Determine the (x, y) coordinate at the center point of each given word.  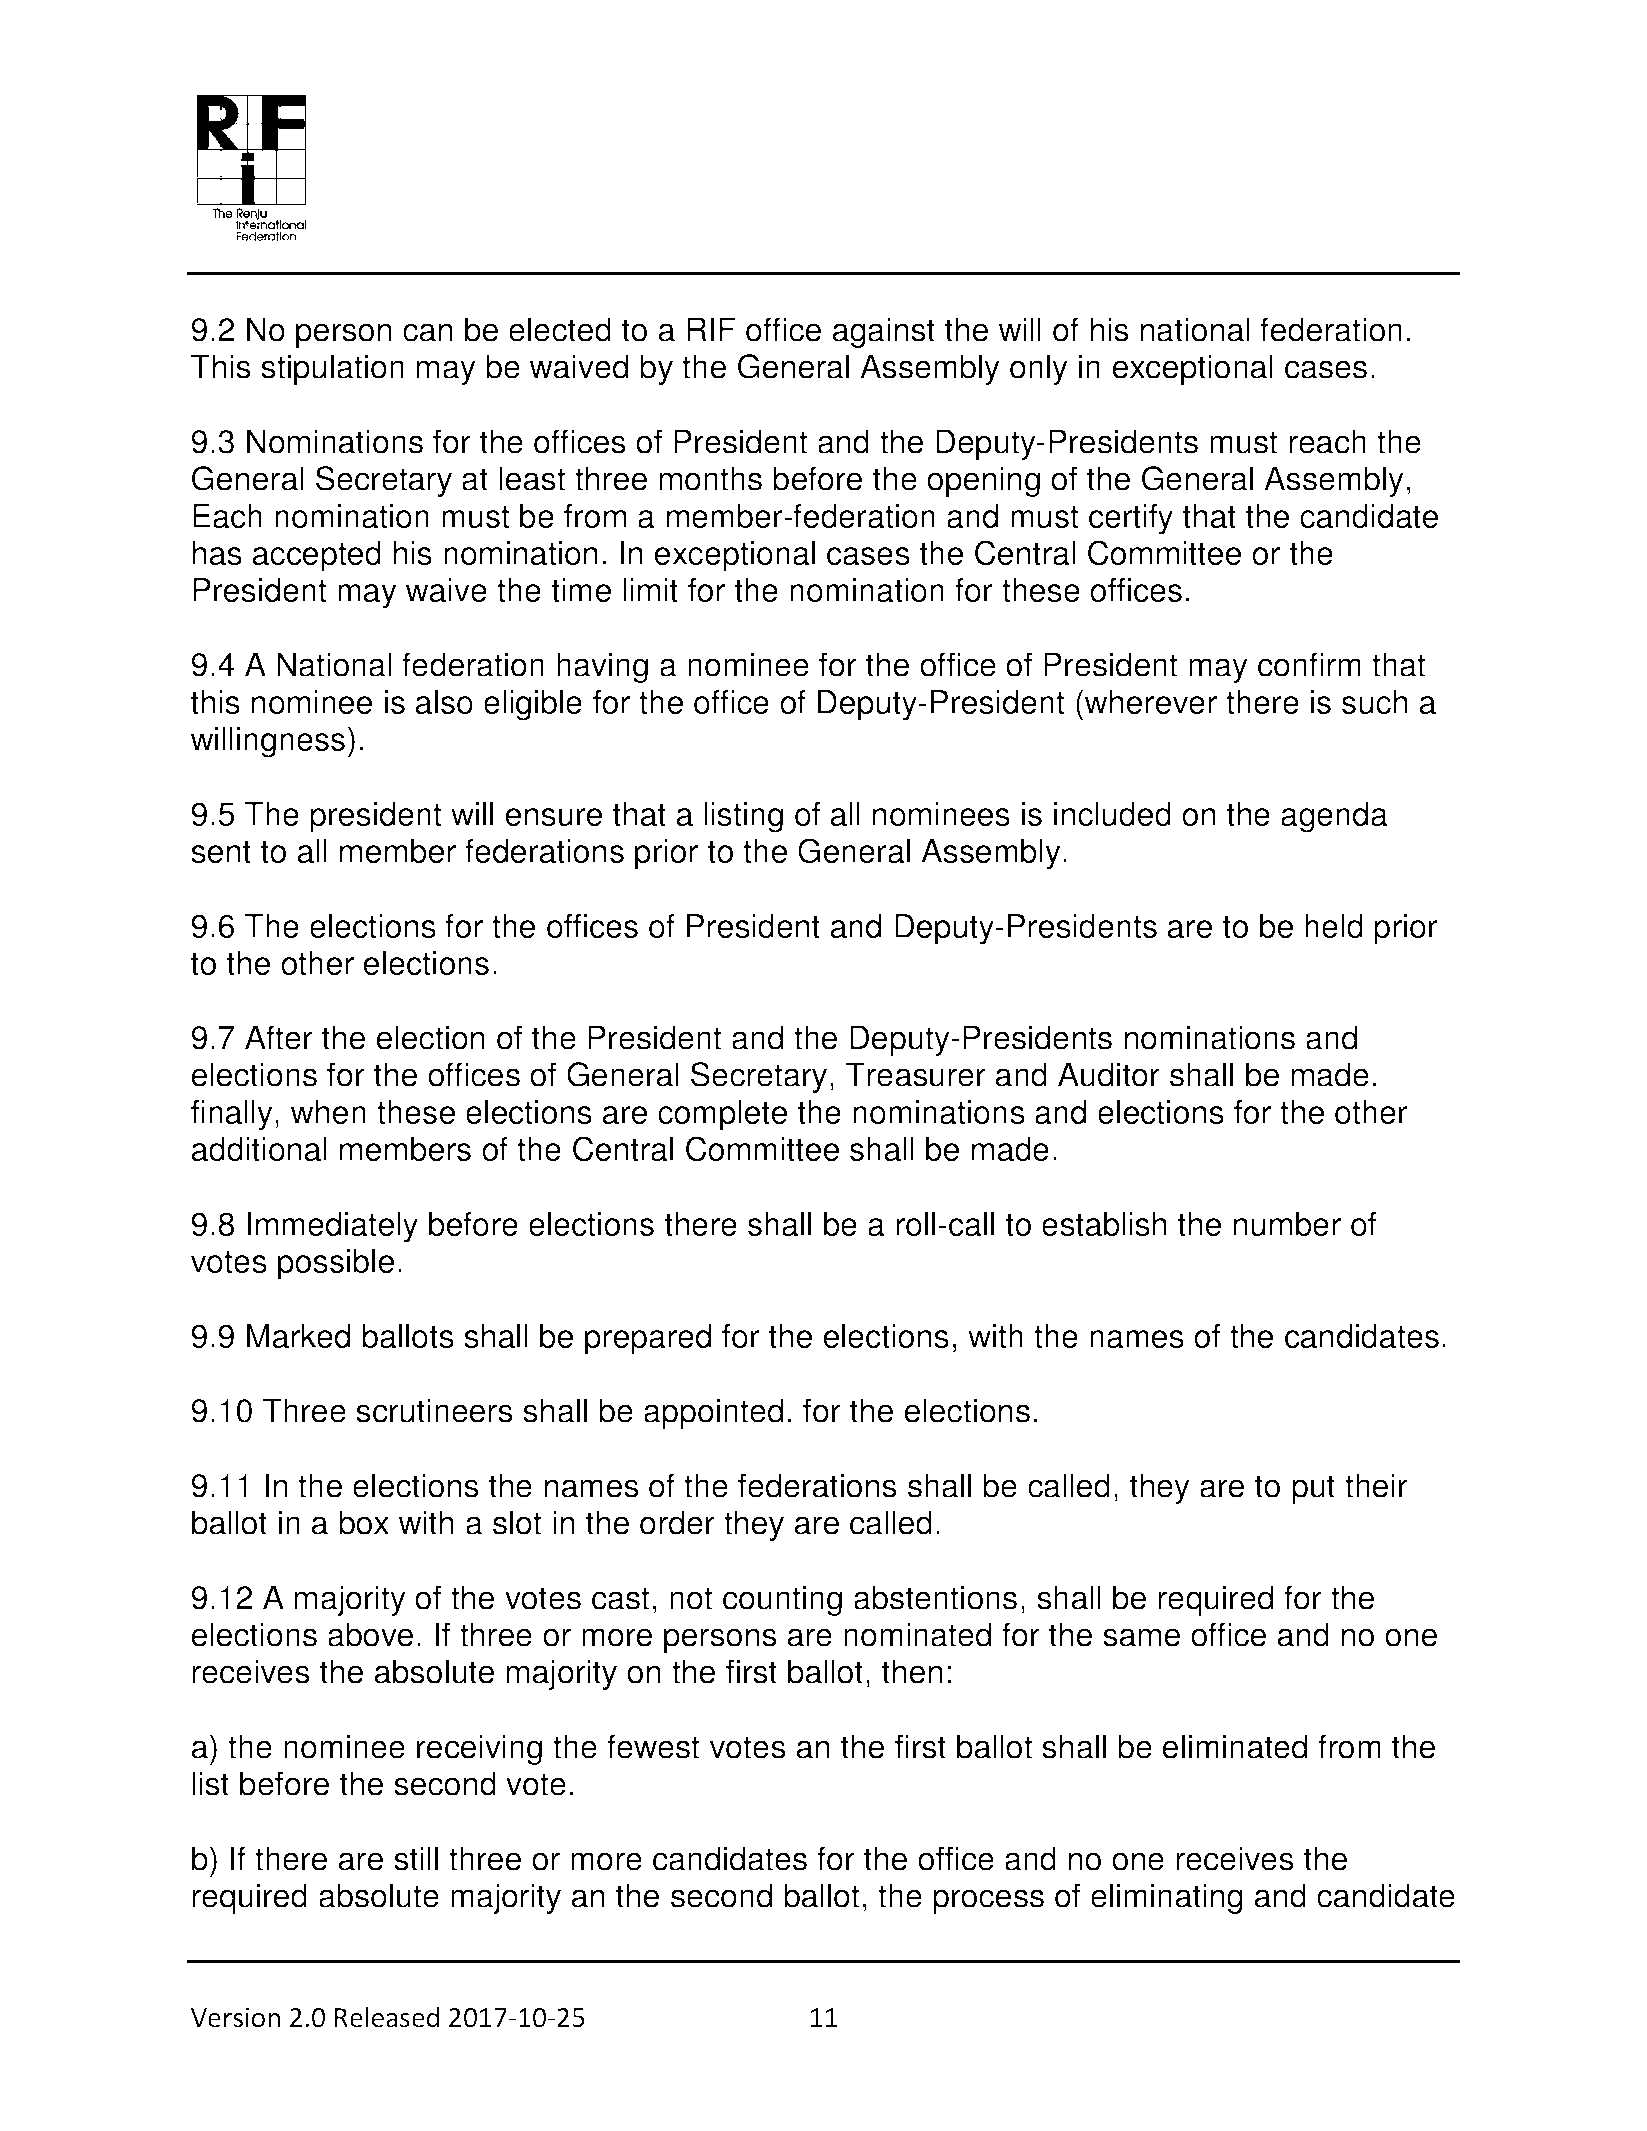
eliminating (1167, 1898)
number (1287, 1224)
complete (722, 1115)
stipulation (332, 369)
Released (387, 2017)
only (1039, 369)
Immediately (332, 1227)
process (988, 1901)
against (884, 332)
